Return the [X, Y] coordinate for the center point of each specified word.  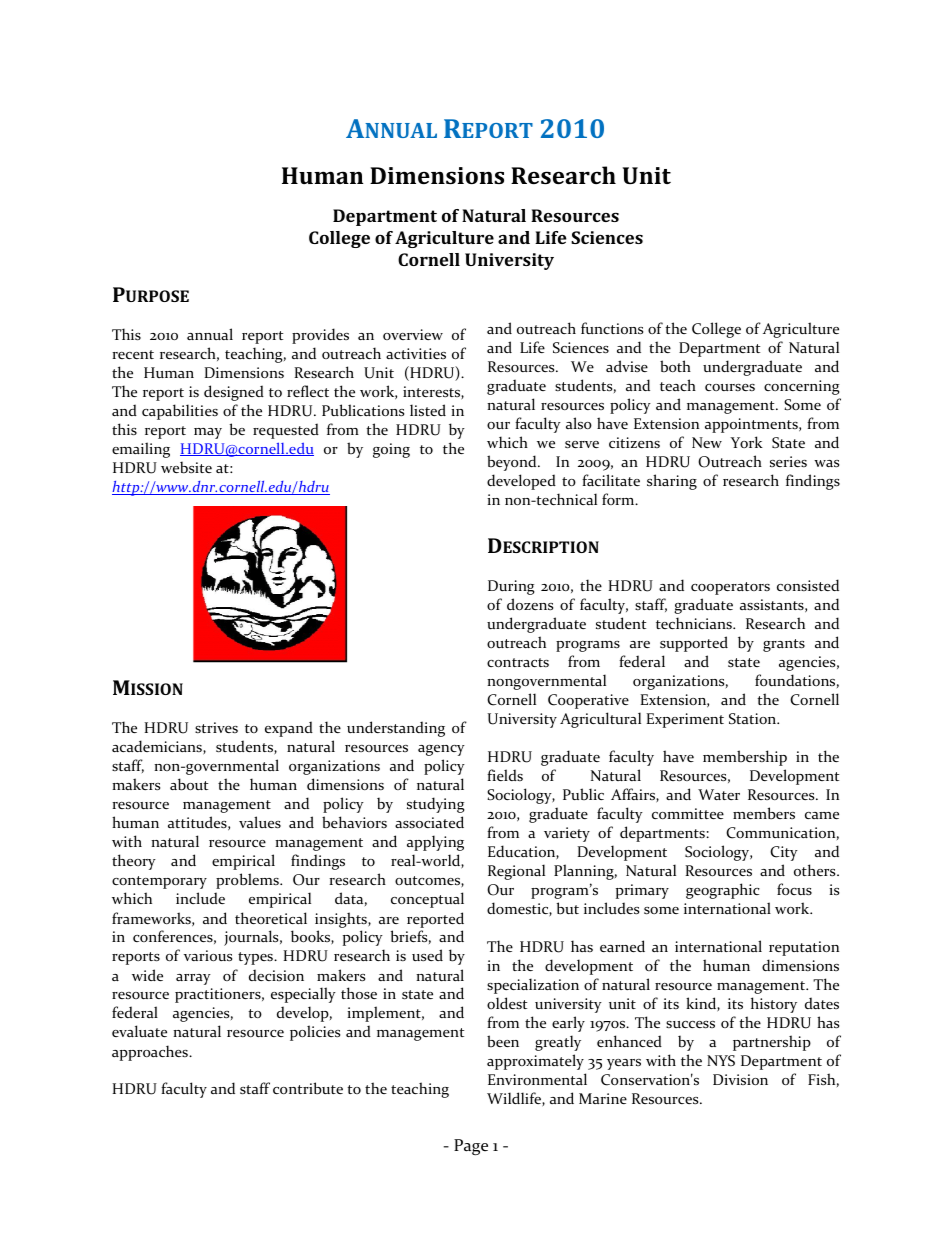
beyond [513, 463]
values [260, 822]
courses [730, 387]
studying [436, 805]
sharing [672, 482]
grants [784, 645]
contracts [518, 663]
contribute [308, 1088]
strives [216, 727]
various [208, 956]
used [427, 955]
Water [719, 794]
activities [416, 353]
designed [234, 393]
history [774, 1005]
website [186, 467]
